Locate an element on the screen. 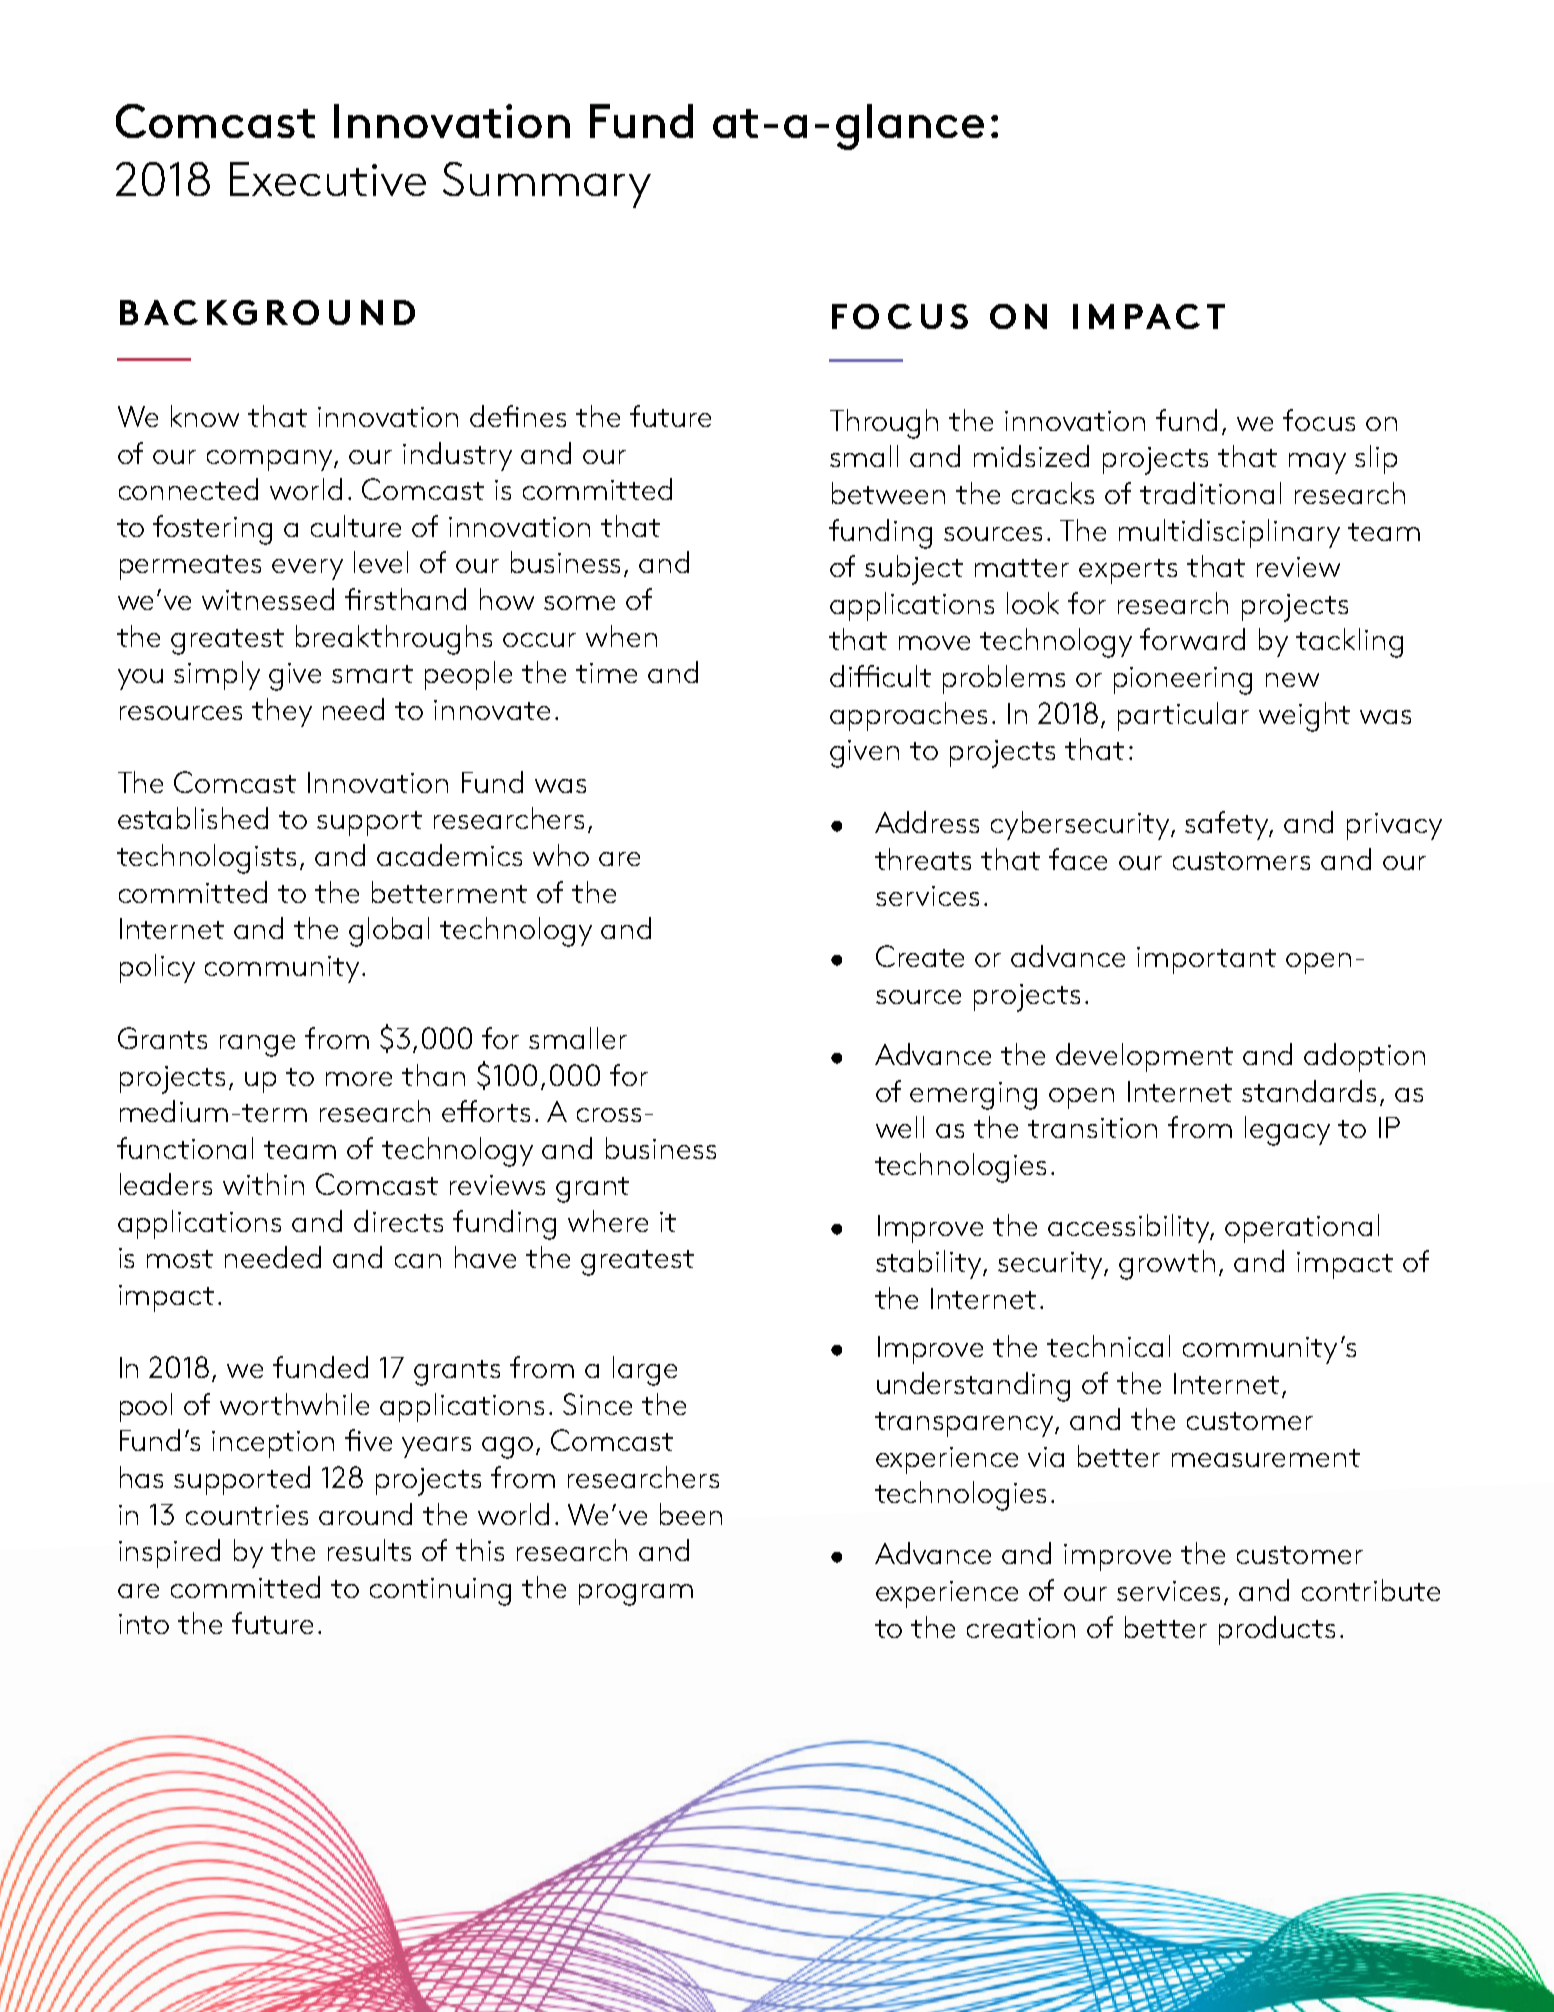 Image resolution: width=1554 pixels, height=2012 pixels. Summary is located at coordinates (547, 185).
